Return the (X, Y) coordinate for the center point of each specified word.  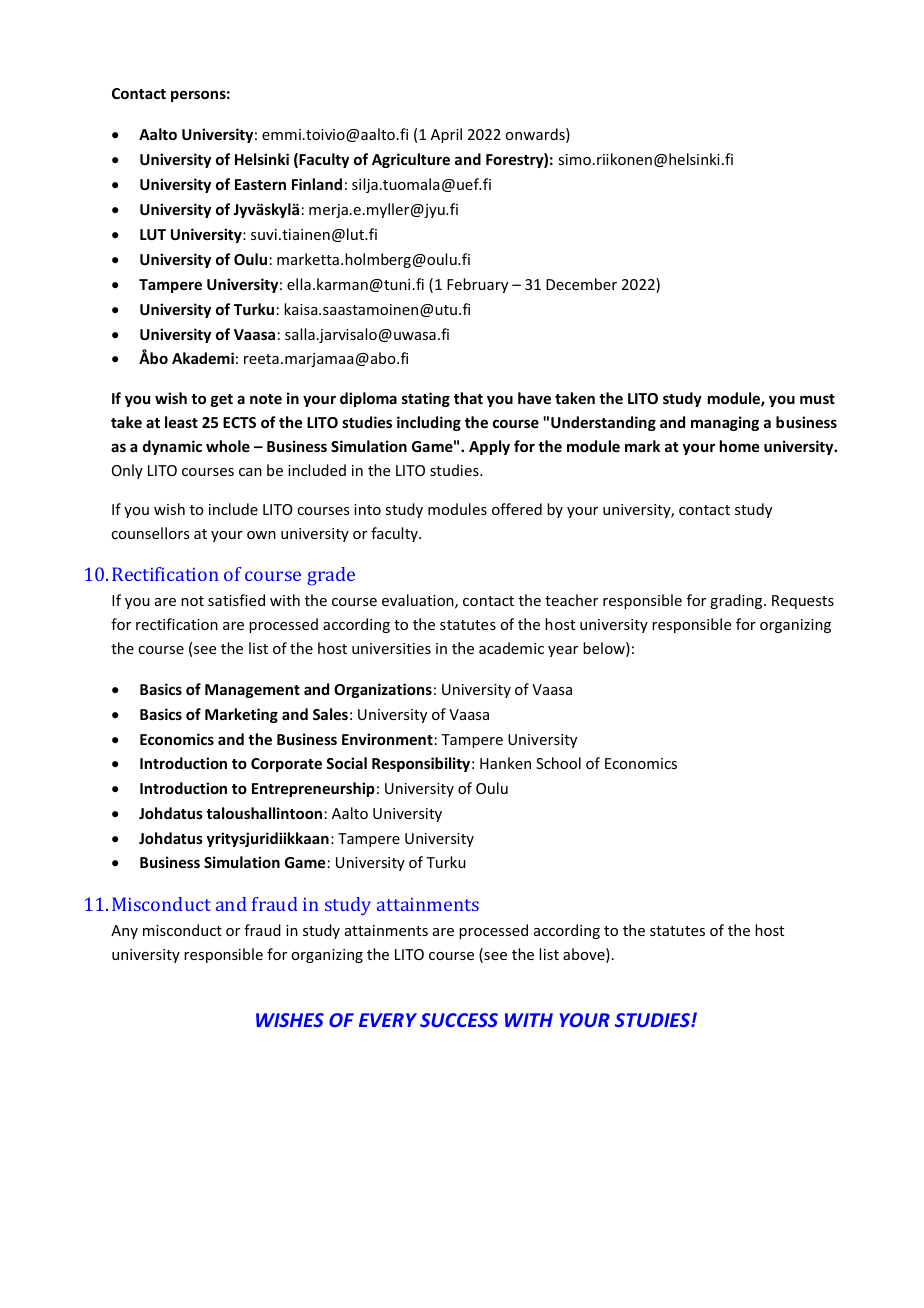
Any (124, 932)
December (581, 284)
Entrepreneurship (313, 789)
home (739, 446)
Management (252, 691)
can (250, 472)
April (446, 135)
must (817, 399)
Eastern (260, 184)
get (222, 400)
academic (511, 648)
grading (737, 601)
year (563, 651)
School (558, 763)
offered (517, 509)
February (477, 285)
